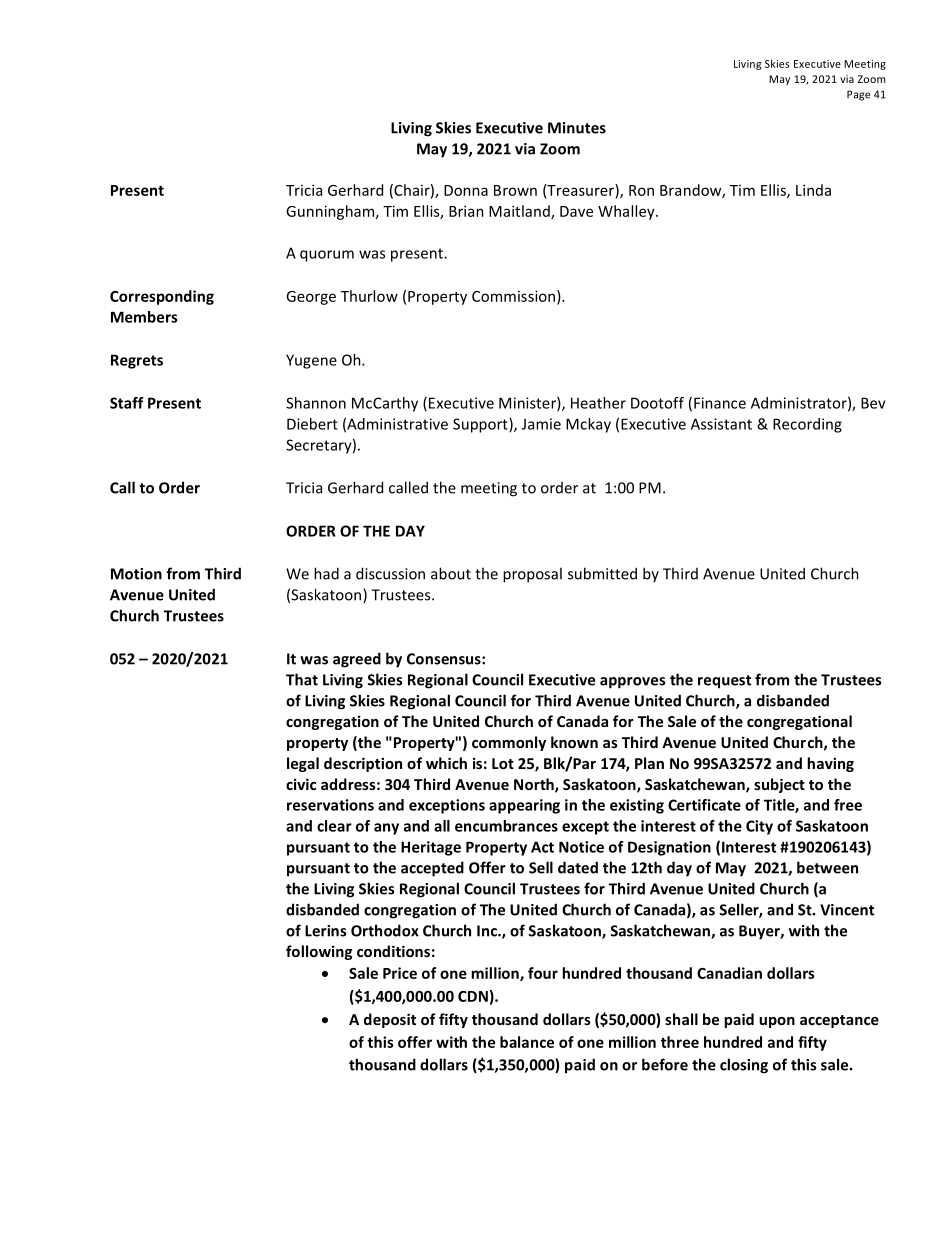 The image size is (952, 1233). What do you see at coordinates (136, 574) in the screenshot?
I see `Motion` at bounding box center [136, 574].
